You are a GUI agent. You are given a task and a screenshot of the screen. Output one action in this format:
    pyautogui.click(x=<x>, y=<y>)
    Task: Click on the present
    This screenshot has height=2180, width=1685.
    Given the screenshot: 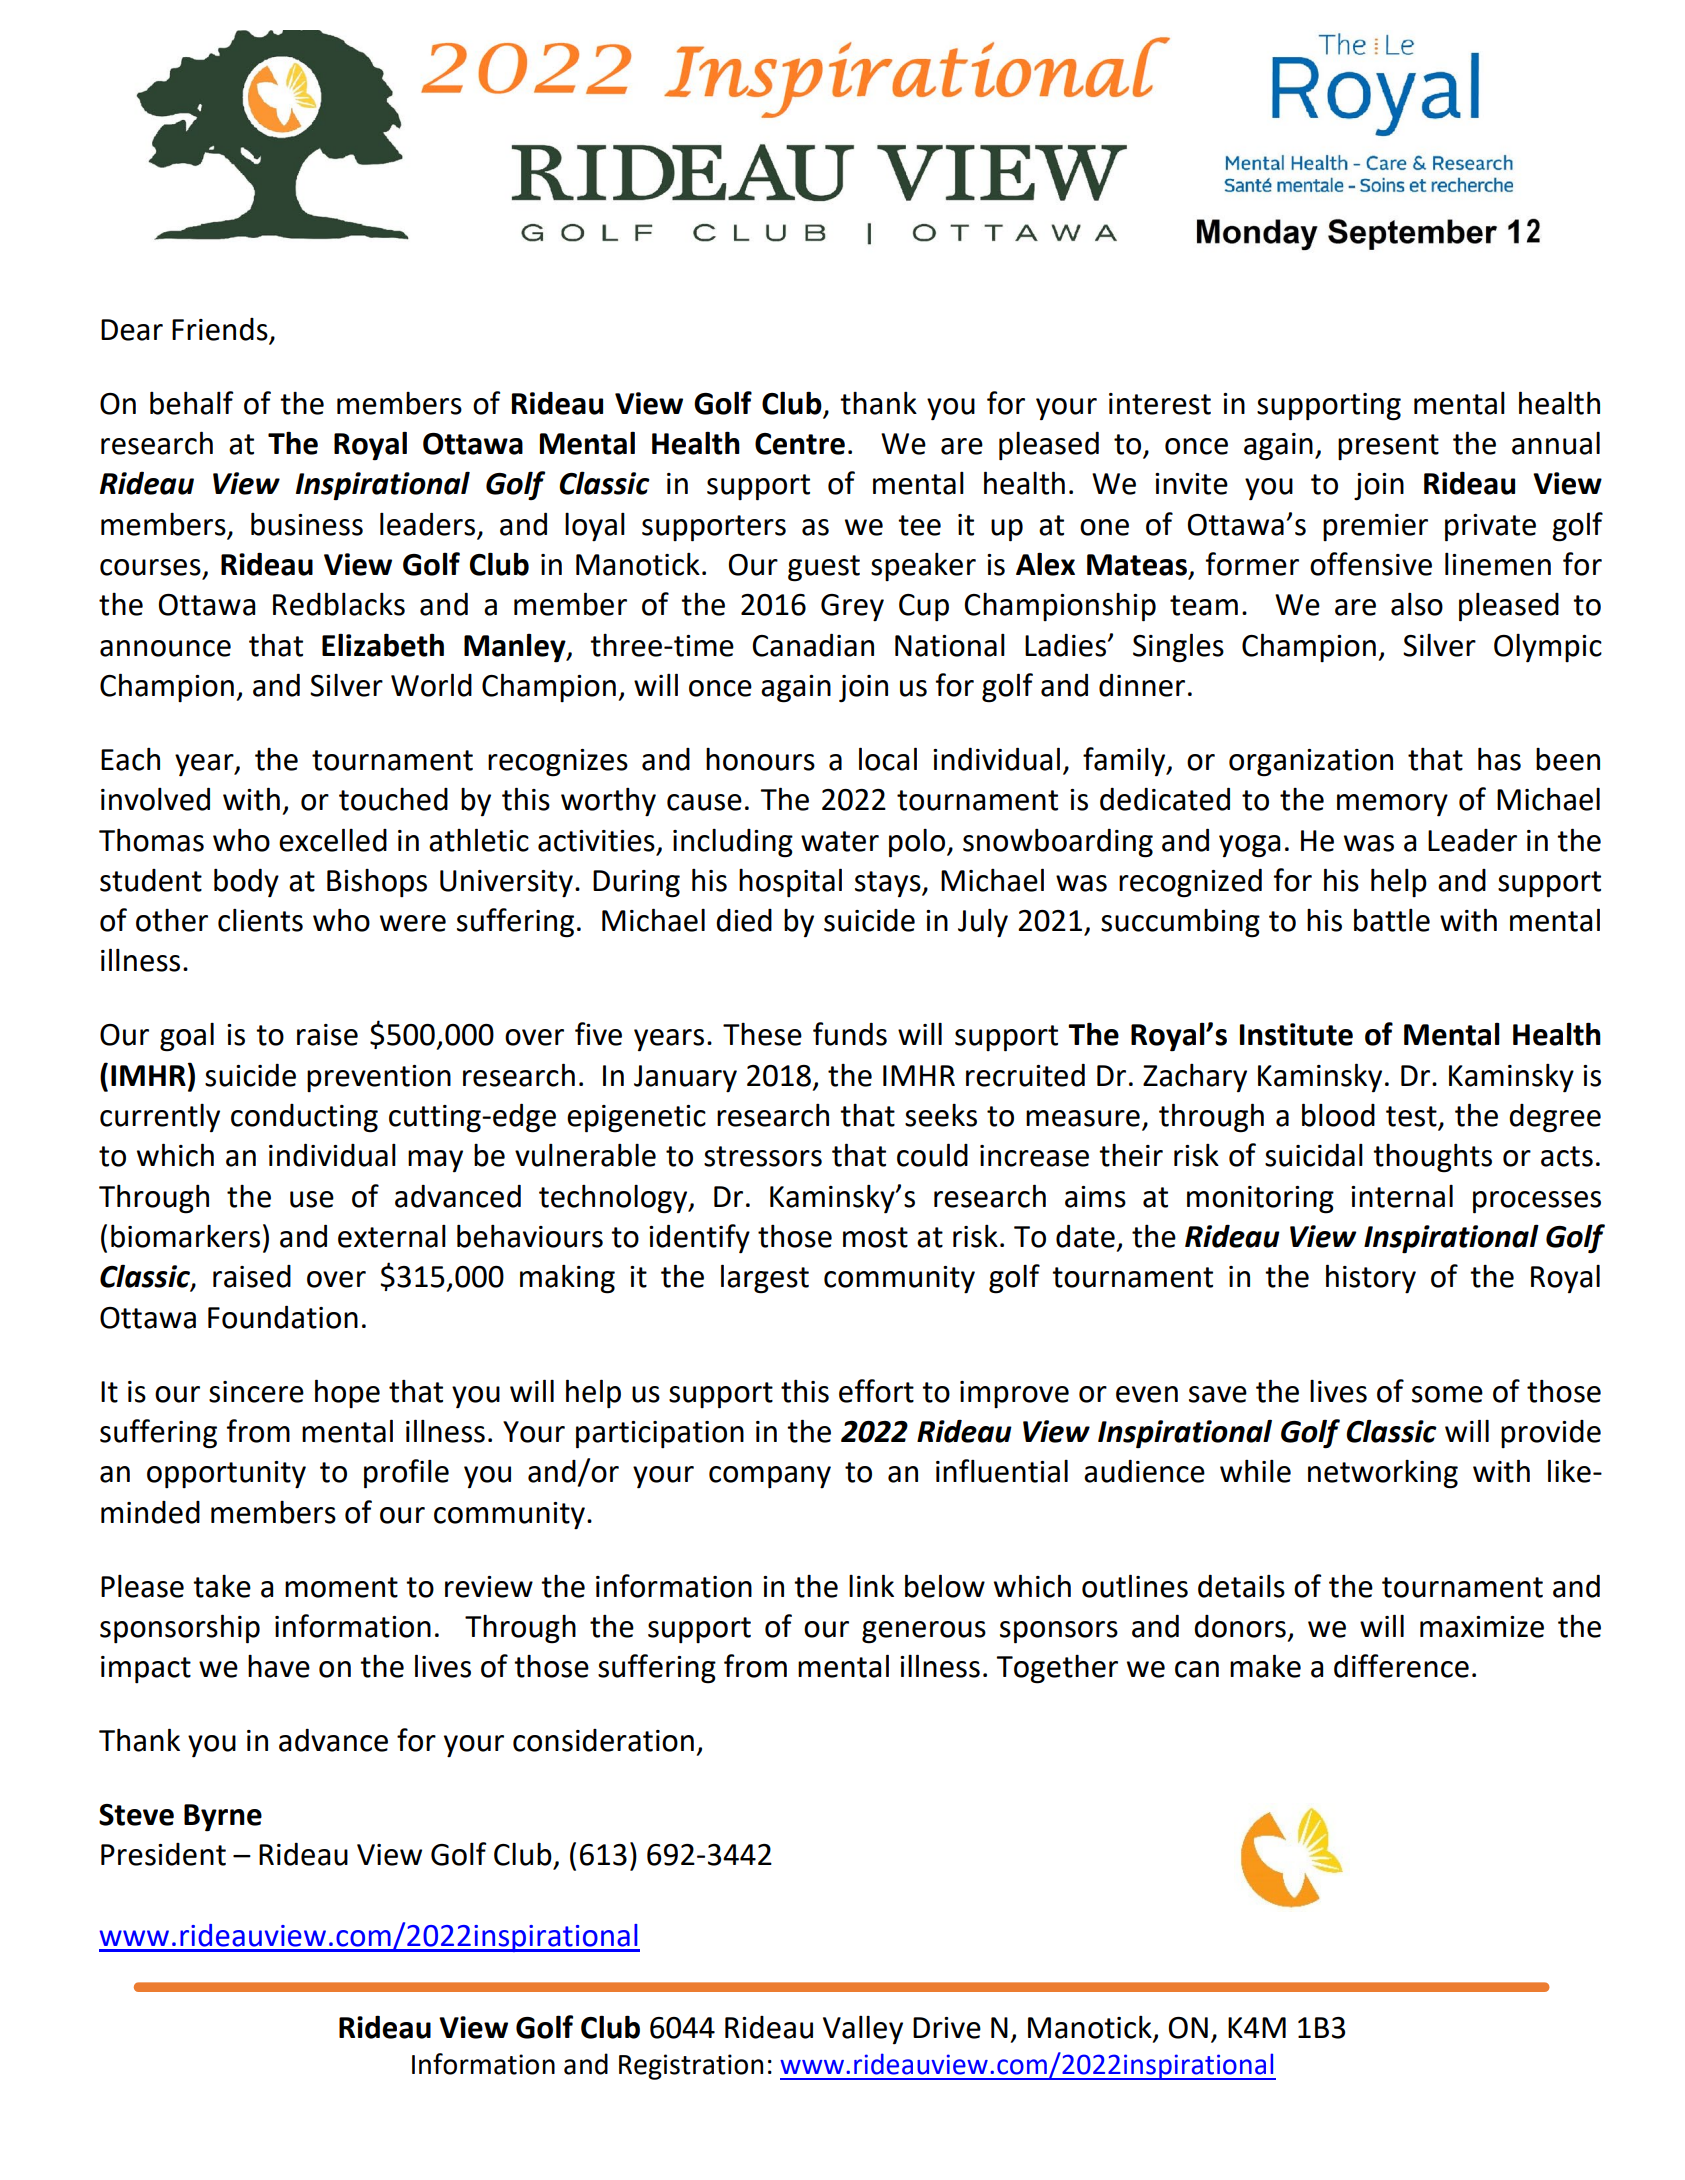 What is the action you would take?
    pyautogui.click(x=1388, y=447)
